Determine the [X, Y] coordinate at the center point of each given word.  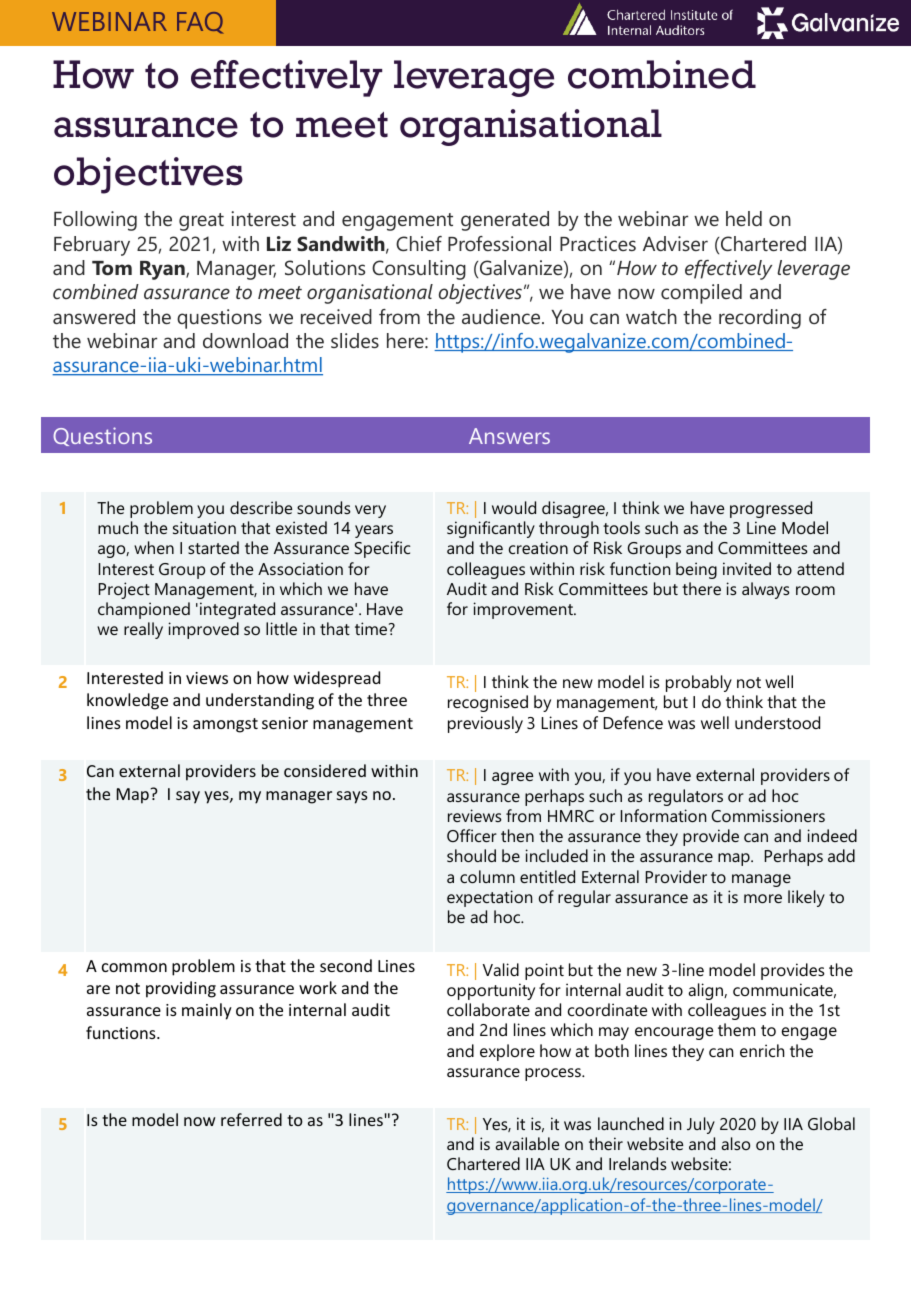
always [765, 590]
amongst [225, 725]
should [471, 855]
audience [502, 316]
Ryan [163, 270]
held [744, 218]
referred [251, 1119]
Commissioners [768, 815]
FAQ [200, 23]
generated [505, 221]
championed [144, 610]
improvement [524, 610]
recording [760, 319]
